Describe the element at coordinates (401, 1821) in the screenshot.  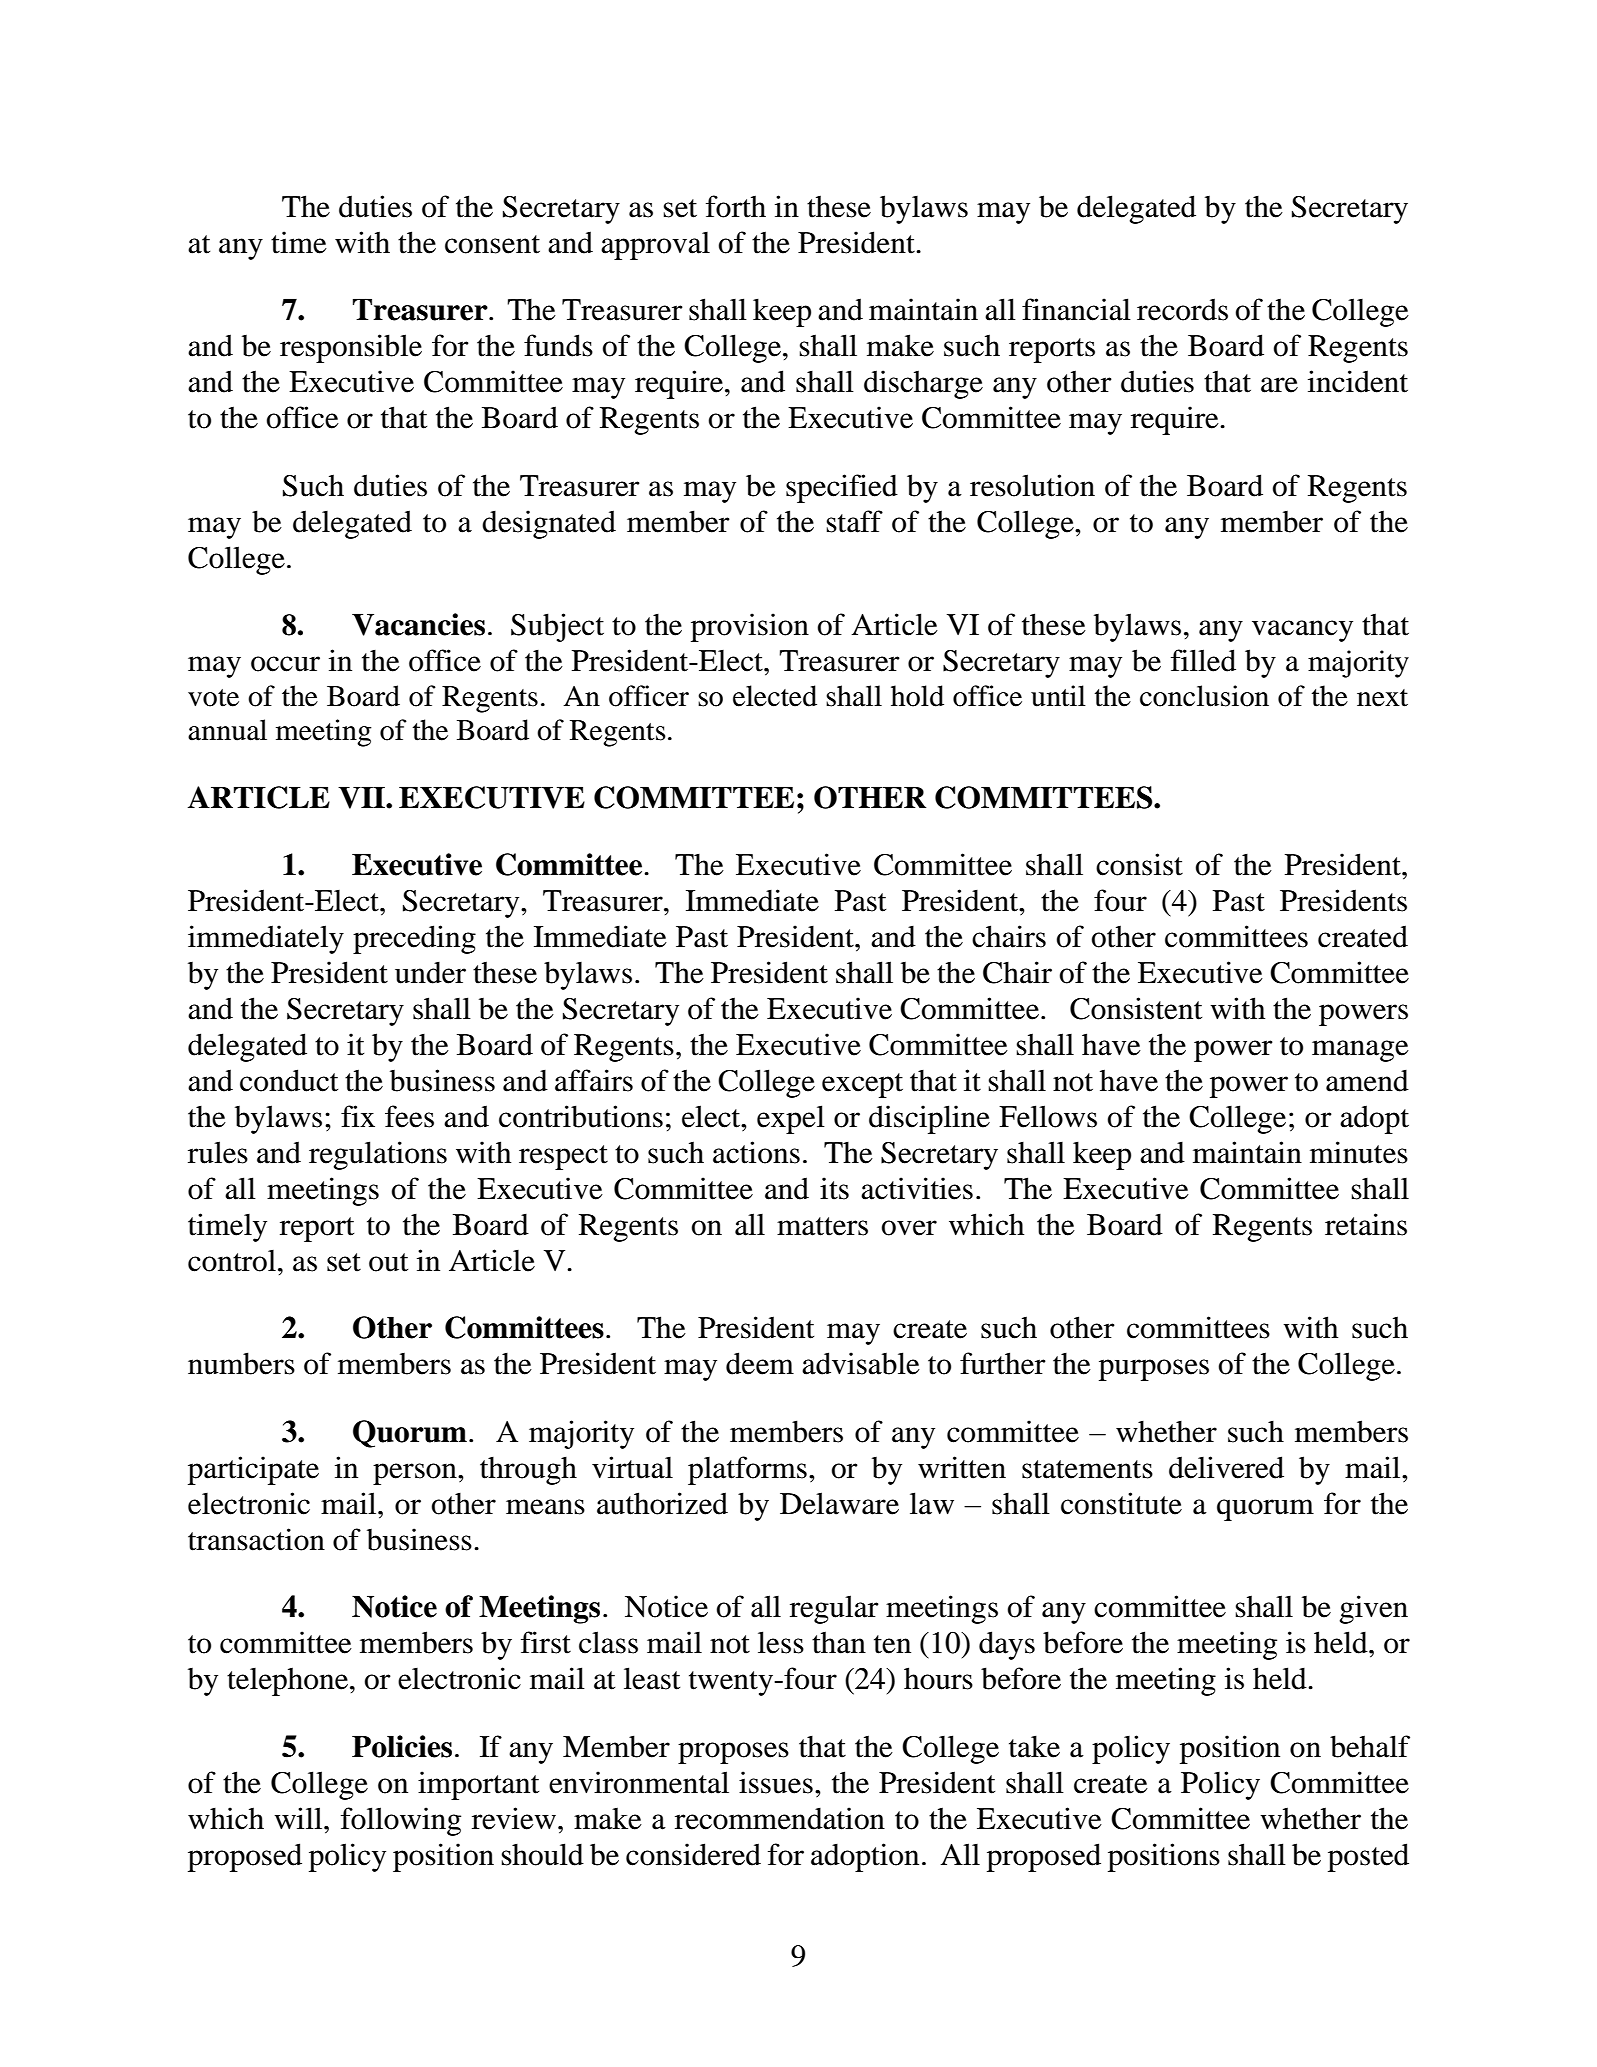
I see `following` at that location.
